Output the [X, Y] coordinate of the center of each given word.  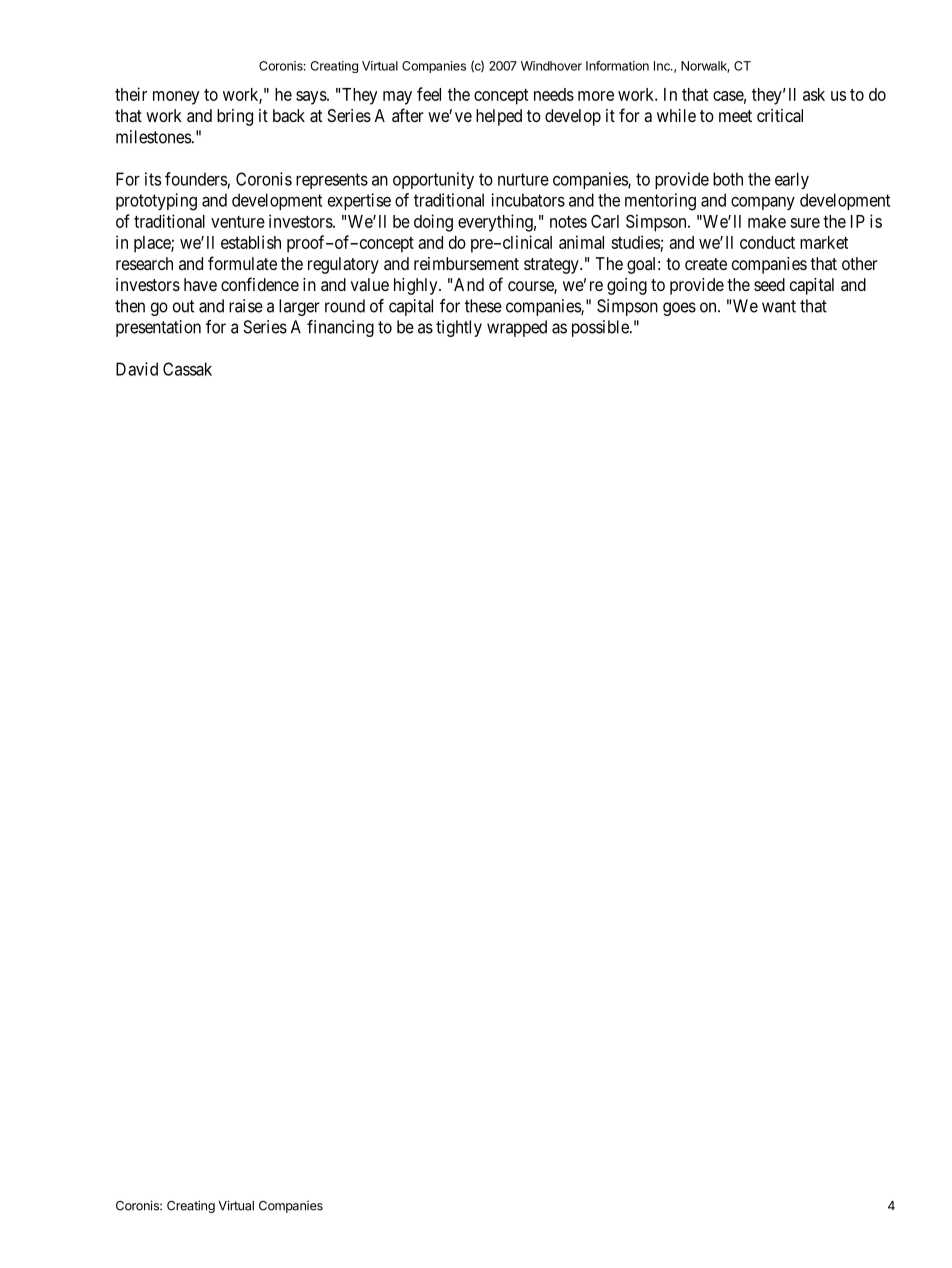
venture [238, 222]
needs [554, 94]
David [137, 369]
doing [433, 223]
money [176, 98]
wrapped [517, 328]
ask [814, 94]
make [767, 221]
